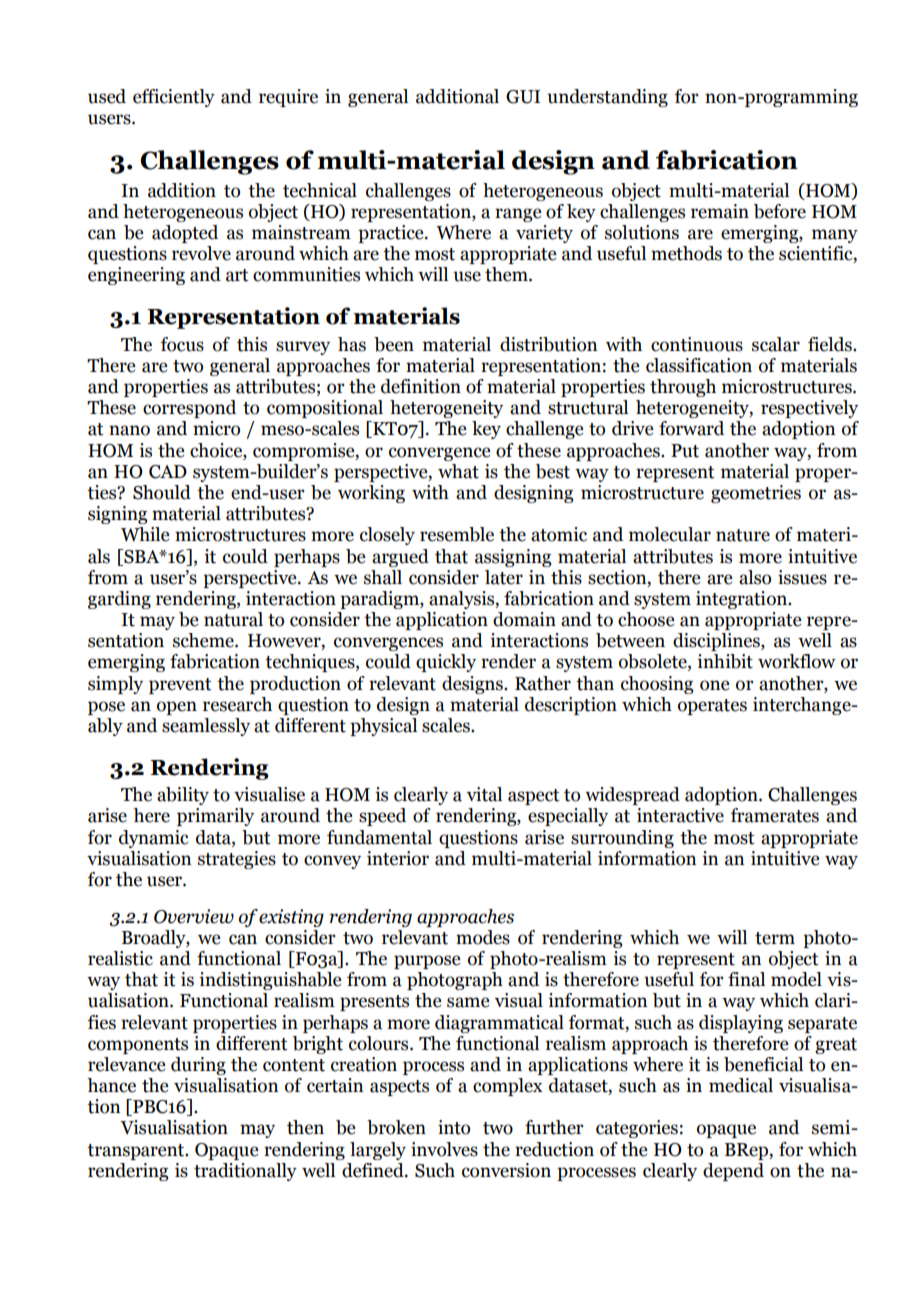 The width and height of the image is (924, 1308). What do you see at coordinates (233, 619) in the image?
I see `natural` at bounding box center [233, 619].
